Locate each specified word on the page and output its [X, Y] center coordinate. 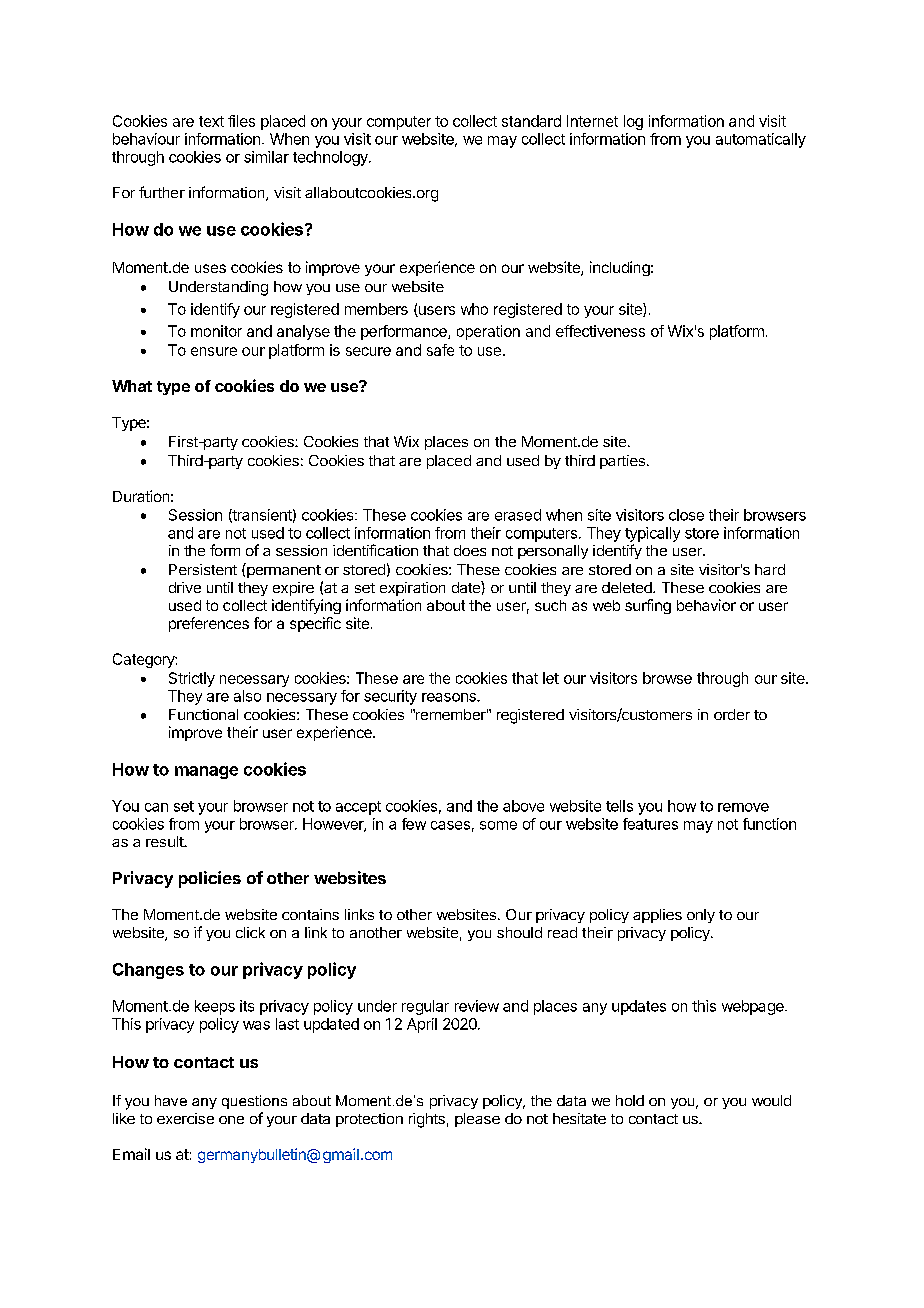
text [211, 121]
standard [531, 121]
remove [743, 807]
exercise [185, 1118]
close [686, 515]
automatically [761, 140]
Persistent [203, 569]
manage [206, 772]
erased [518, 515]
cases [450, 825]
